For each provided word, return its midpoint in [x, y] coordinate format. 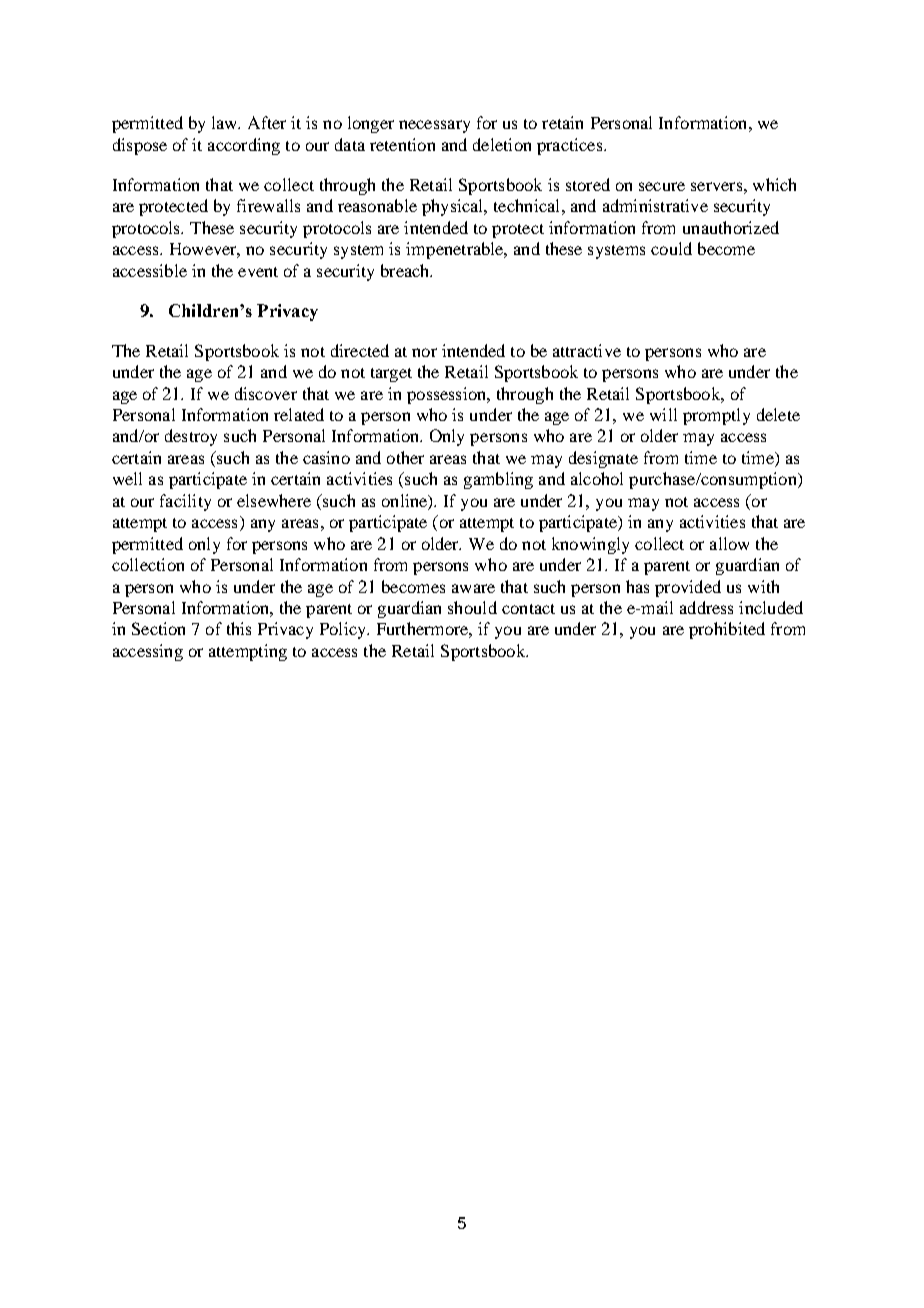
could [671, 248]
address [706, 607]
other [405, 457]
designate [603, 459]
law [226, 122]
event [258, 272]
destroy [191, 437]
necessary [434, 126]
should [472, 607]
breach [406, 270]
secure [662, 186]
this [239, 628]
